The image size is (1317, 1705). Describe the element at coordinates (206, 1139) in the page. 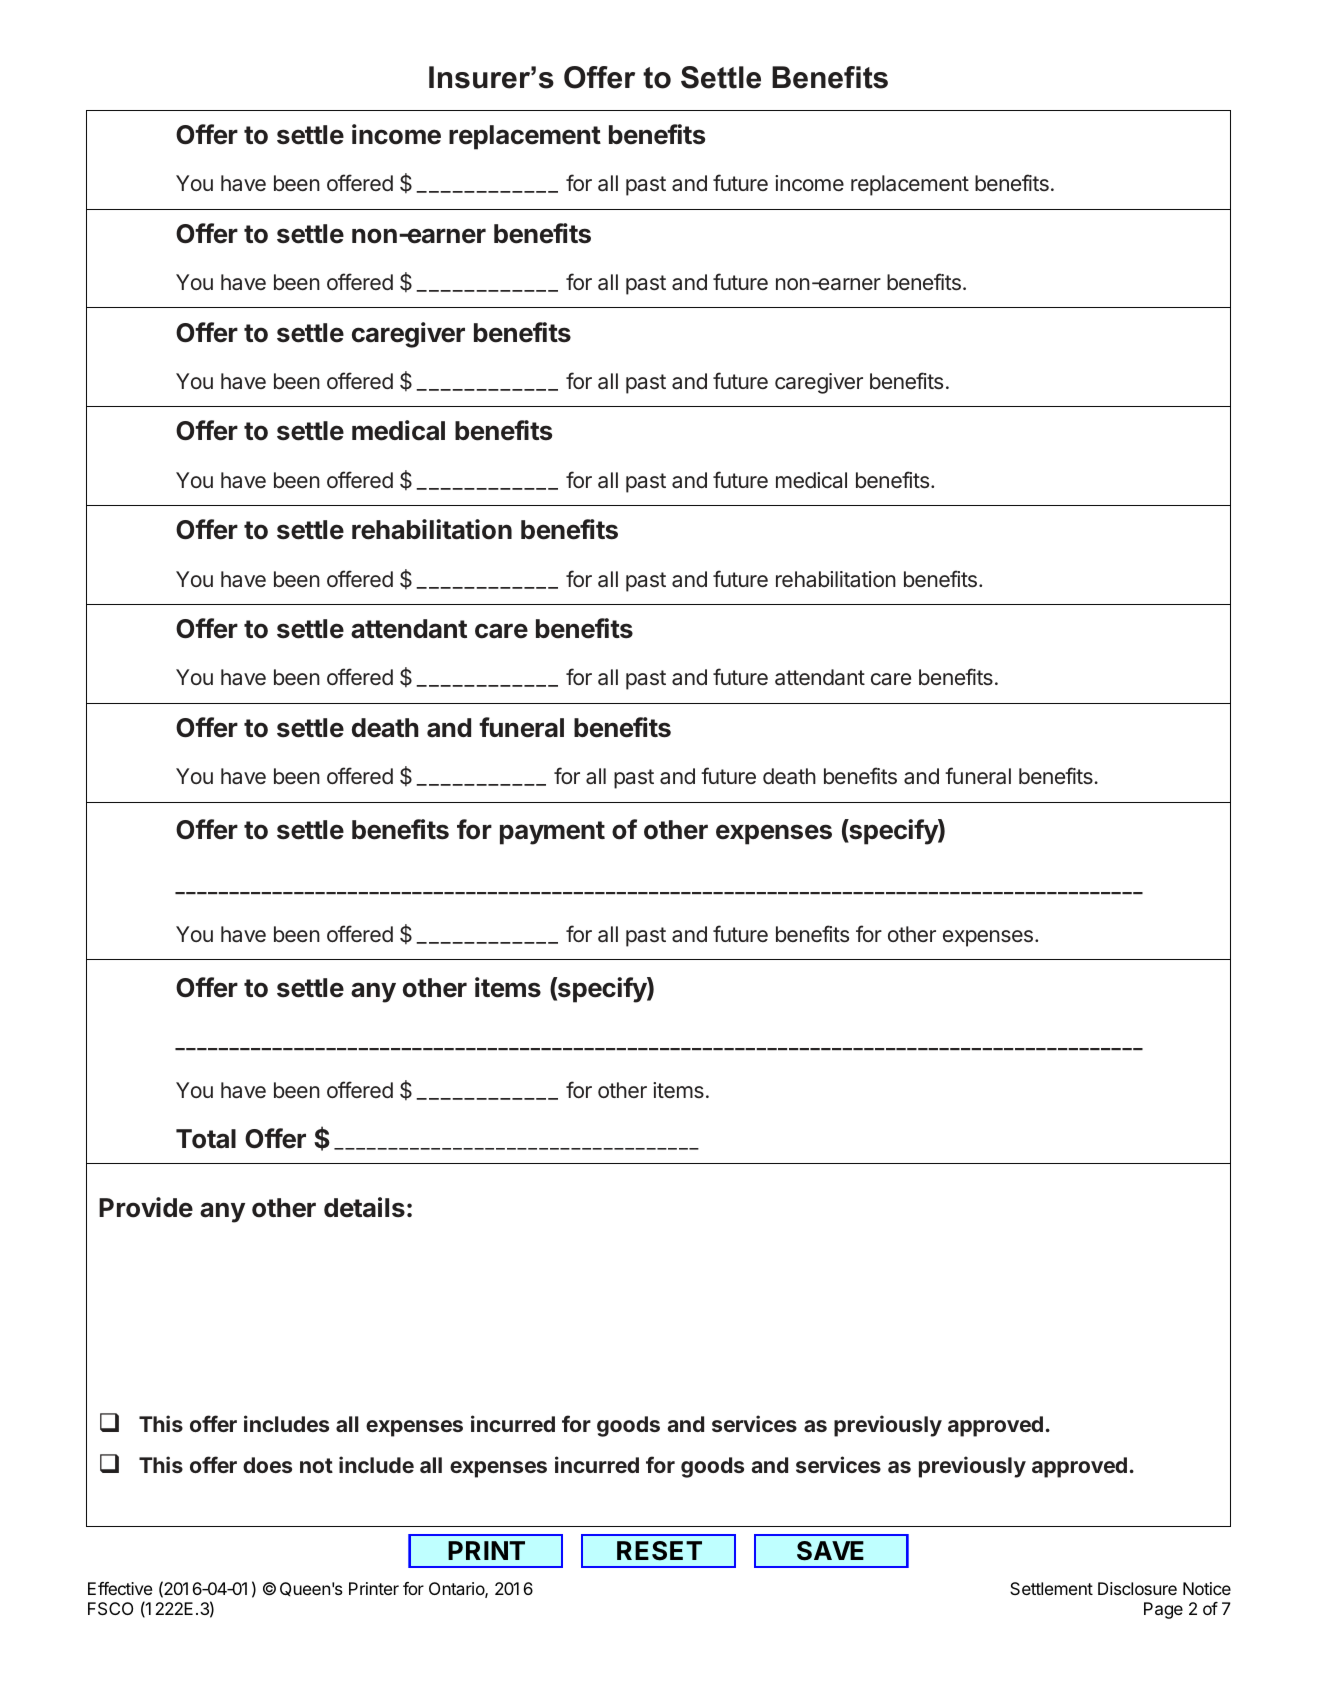

I see `Total` at that location.
